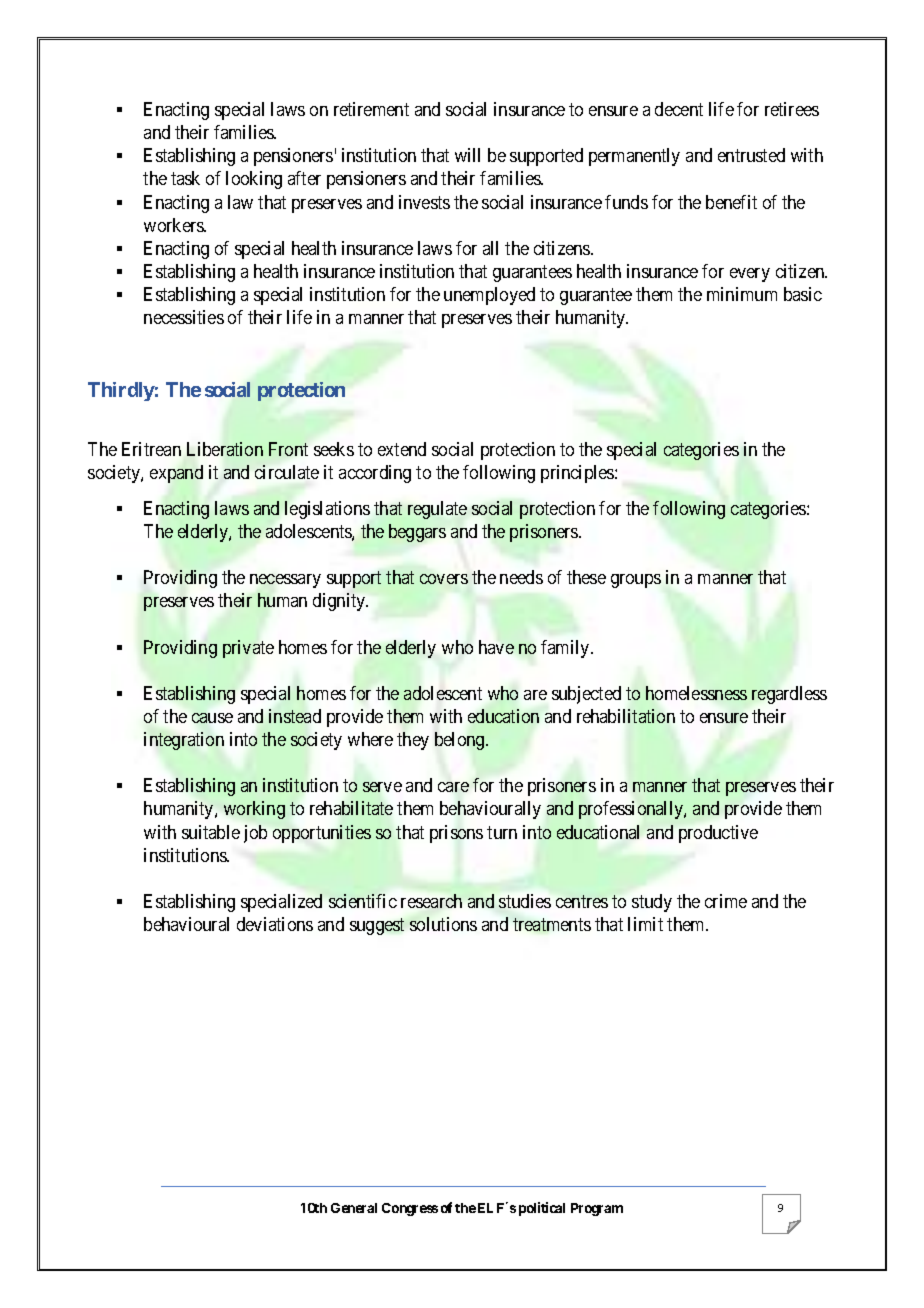 Image resolution: width=924 pixels, height=1308 pixels. What do you see at coordinates (636, 581) in the screenshot?
I see `groups` at bounding box center [636, 581].
